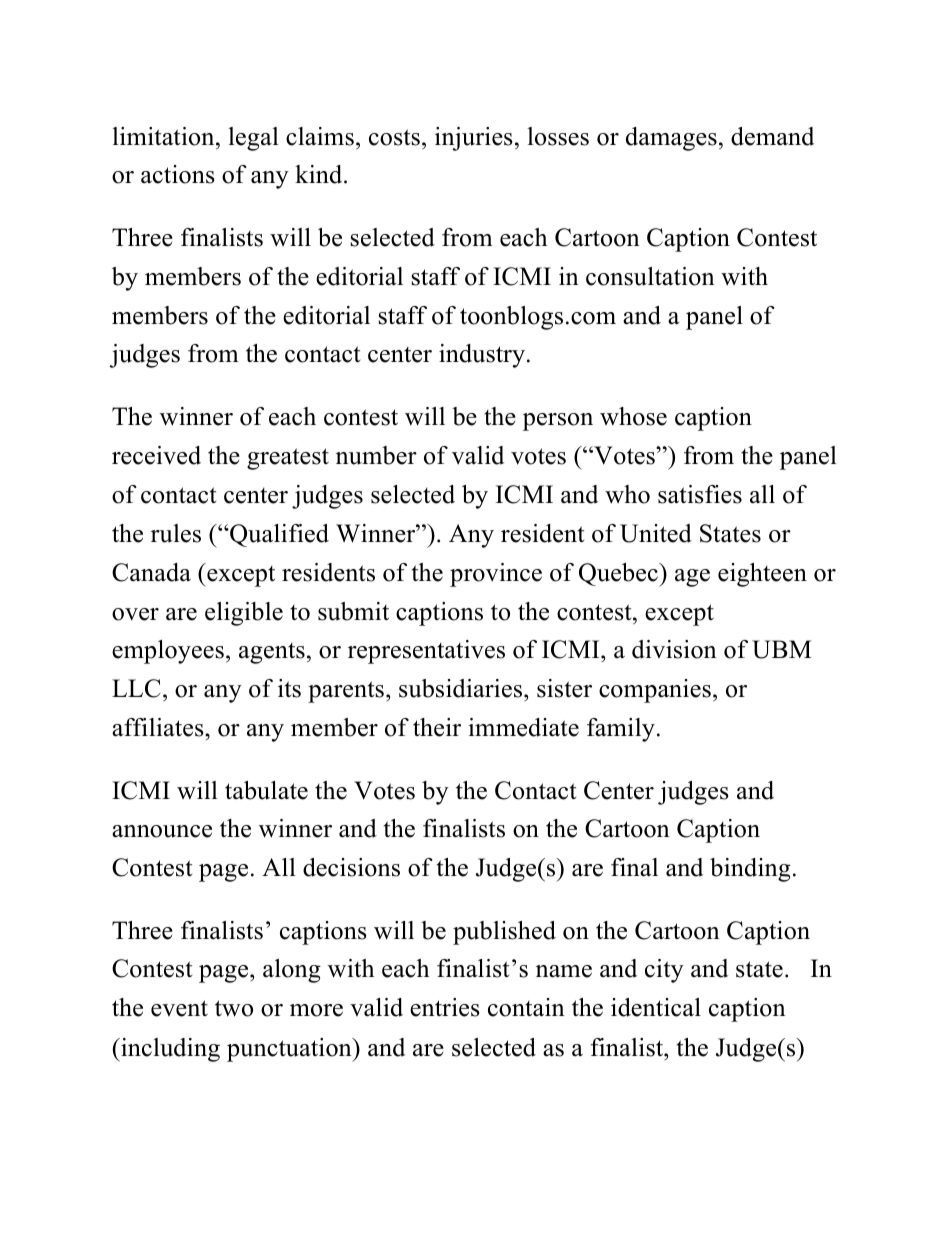  What do you see at coordinates (178, 174) in the screenshot?
I see `actions` at bounding box center [178, 174].
